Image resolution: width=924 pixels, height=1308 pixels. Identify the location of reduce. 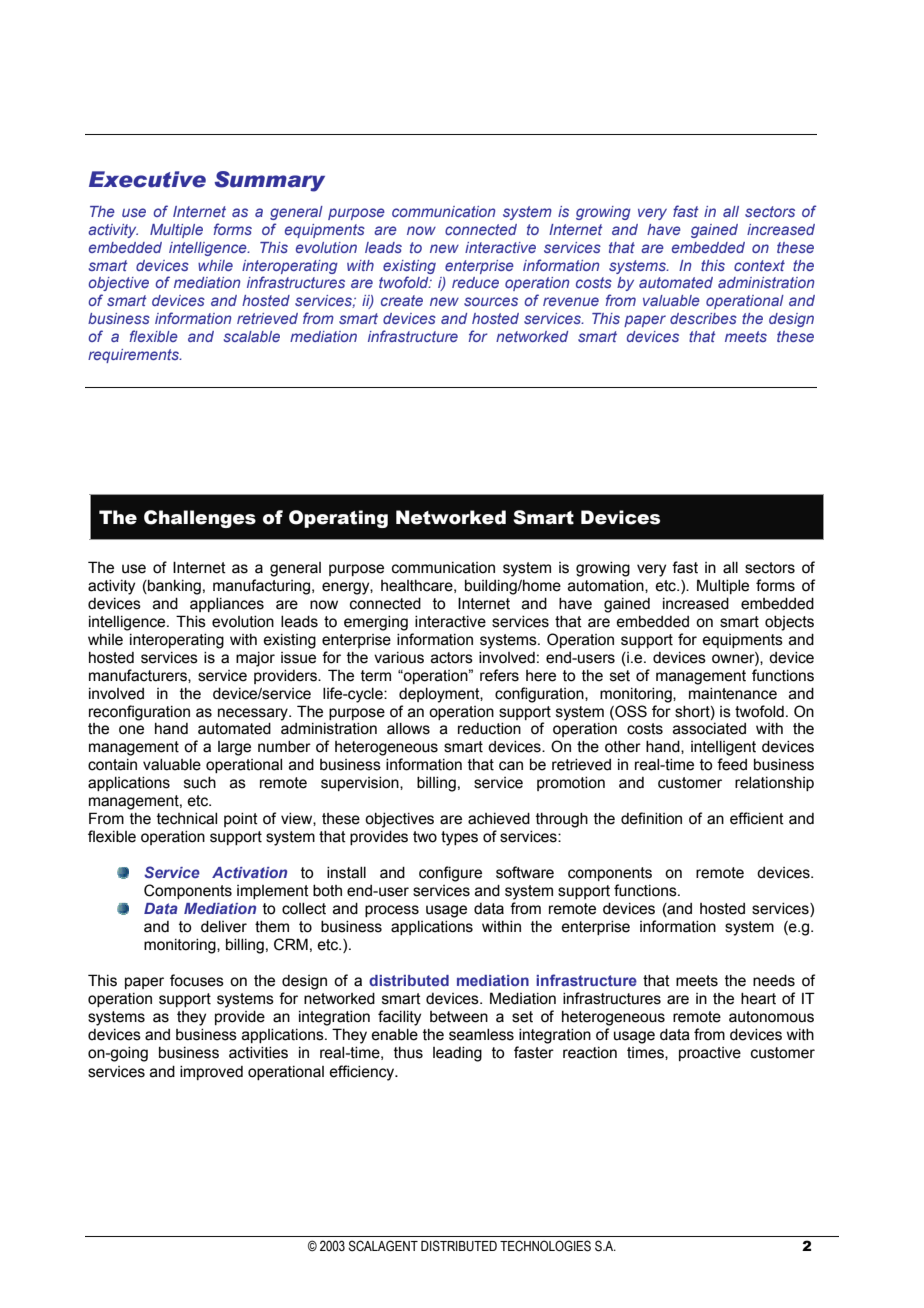
(475, 282).
